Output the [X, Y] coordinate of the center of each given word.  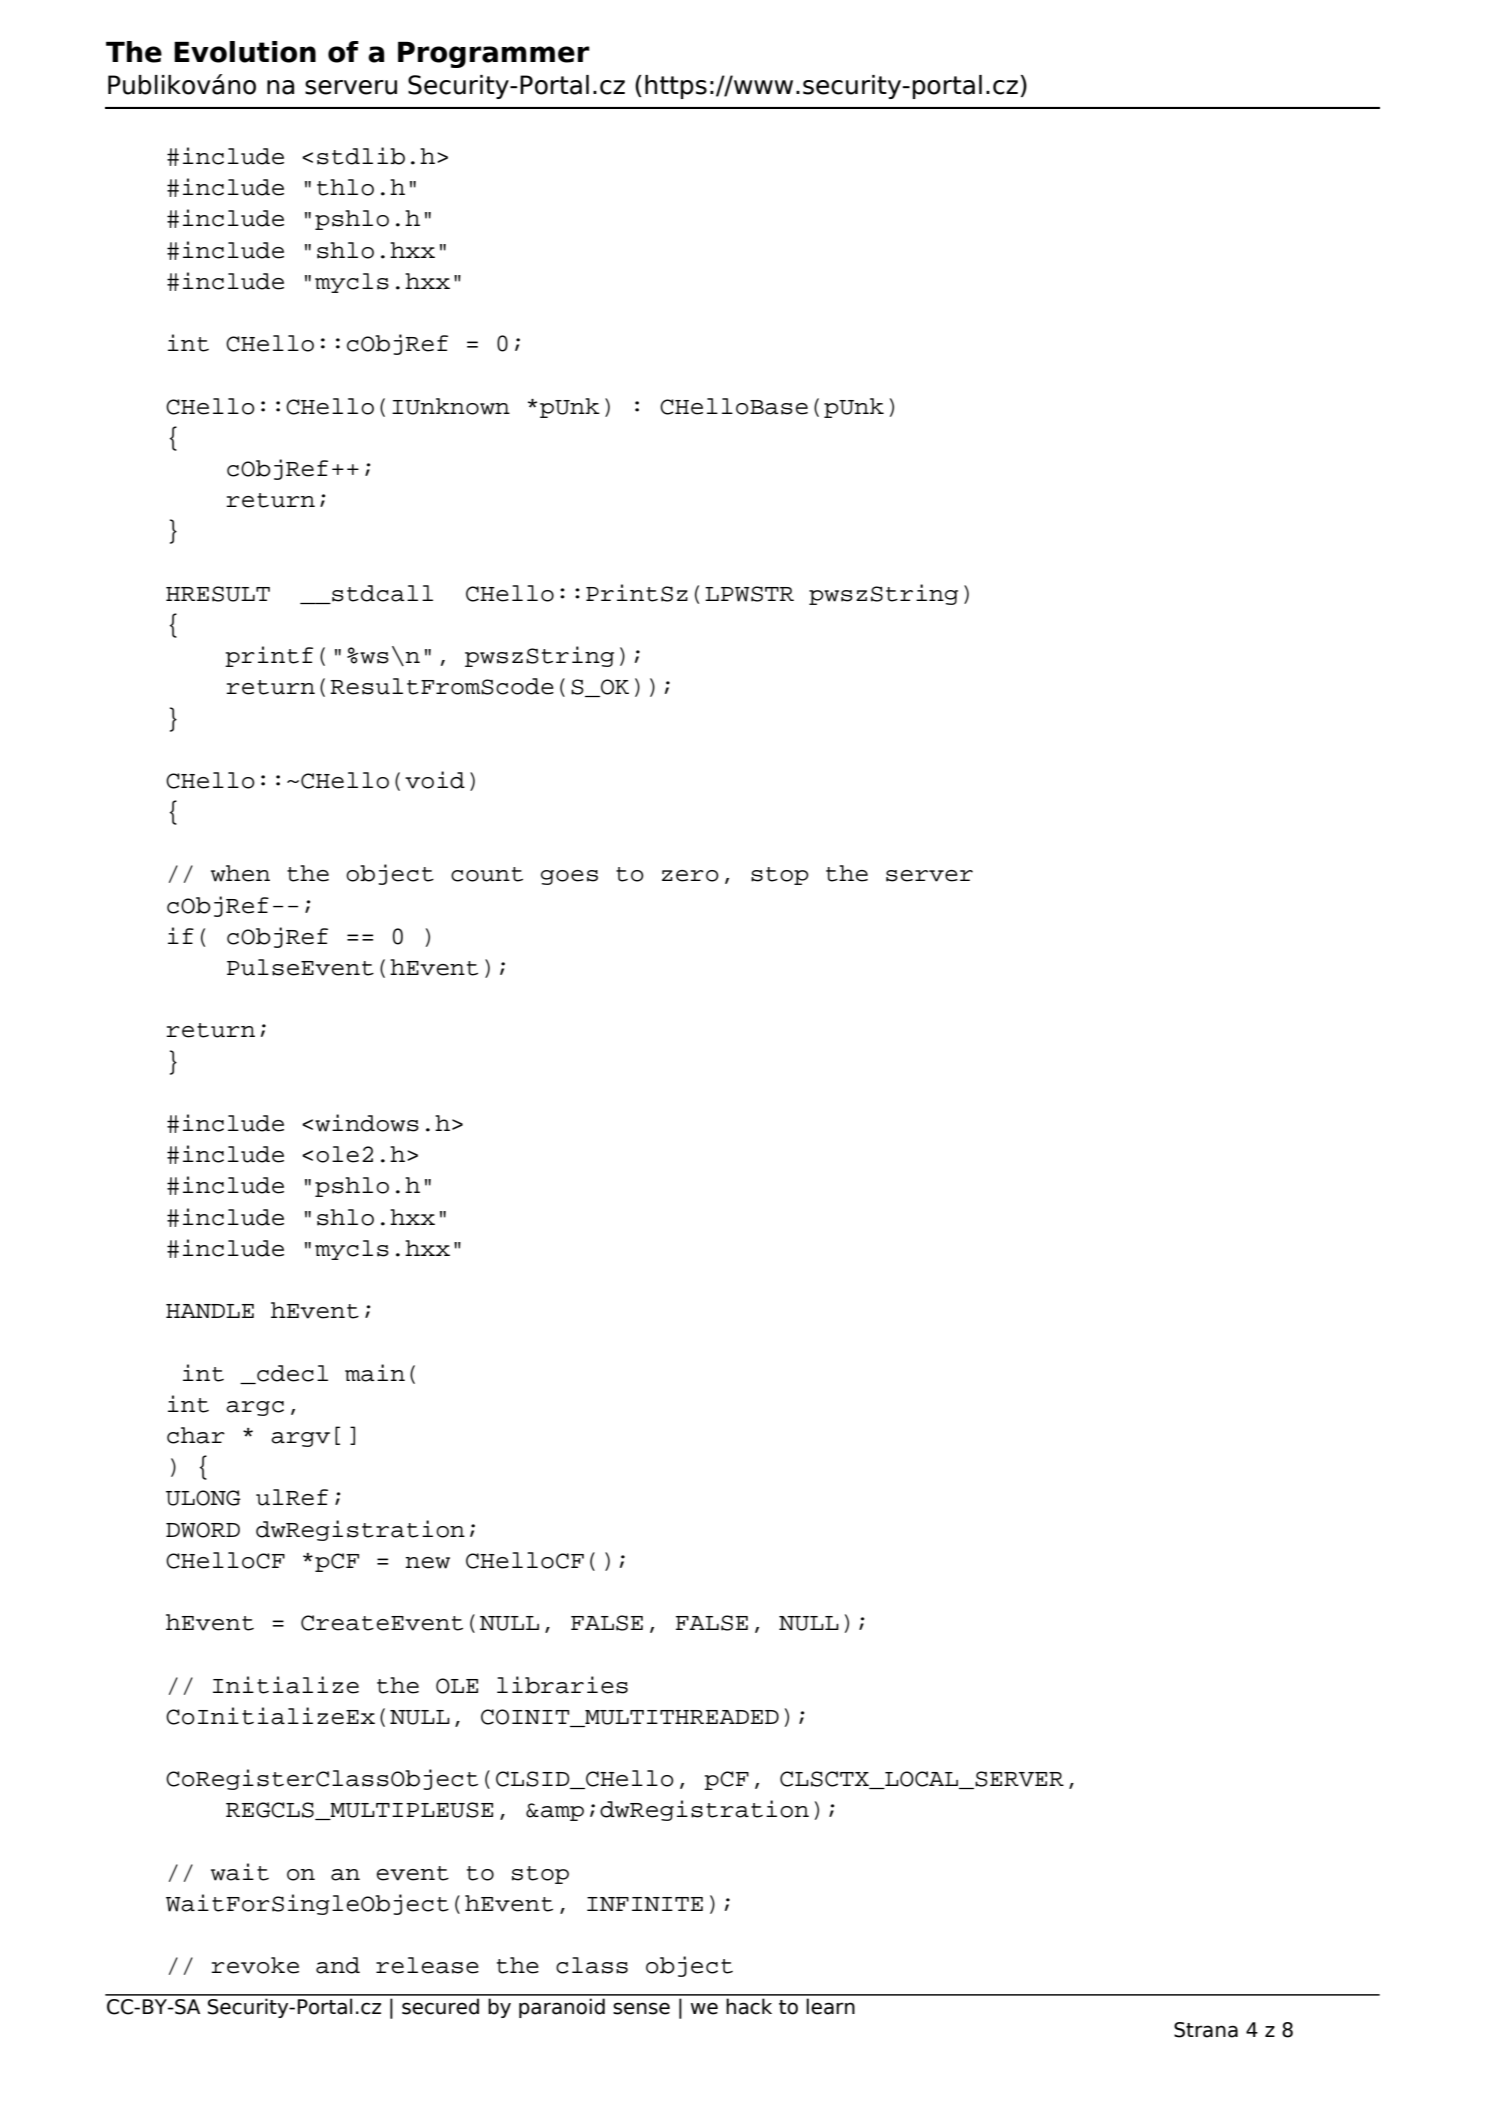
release [427, 1965]
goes [569, 877]
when [240, 873]
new [428, 1563]
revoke [255, 1965]
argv [300, 1439]
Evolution [245, 52]
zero [690, 876]
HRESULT [218, 594]
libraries [562, 1685]
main [375, 1373]
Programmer [494, 55]
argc [255, 1408]
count [487, 874]
